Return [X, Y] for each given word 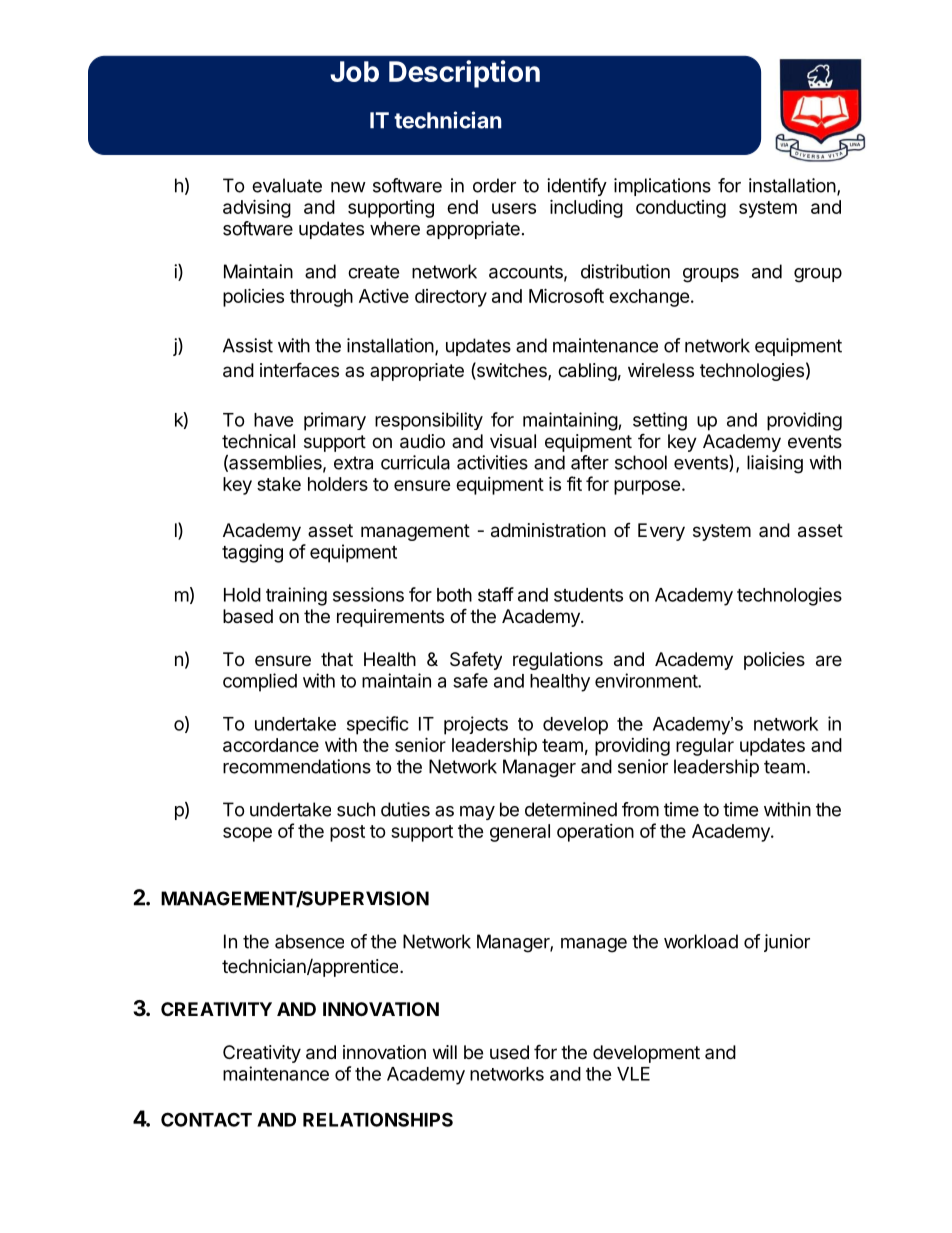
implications [662, 187]
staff [496, 594]
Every [661, 532]
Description [464, 74]
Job [354, 71]
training [296, 596]
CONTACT [206, 1119]
